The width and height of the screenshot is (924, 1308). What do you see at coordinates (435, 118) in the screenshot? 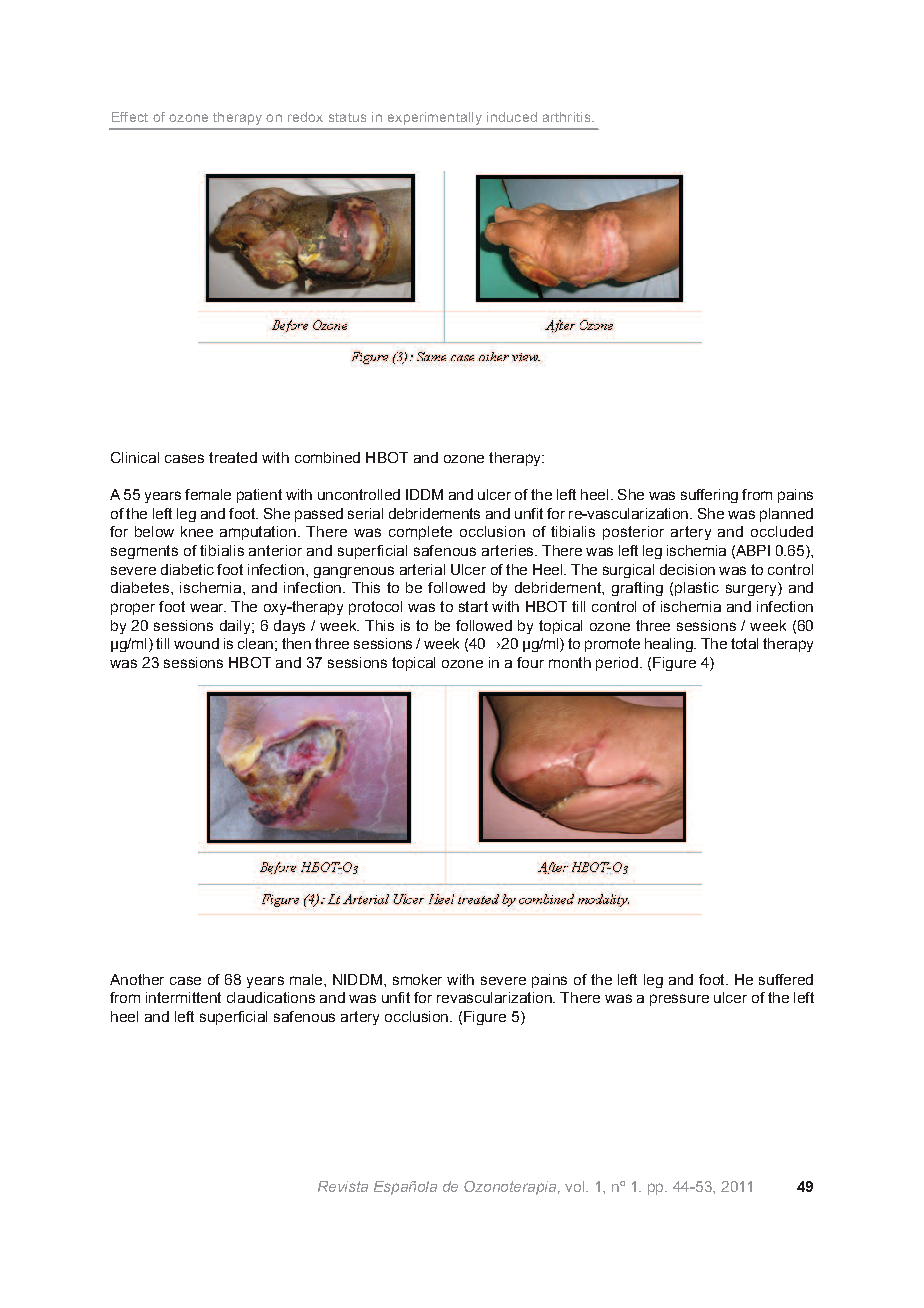
I see `experimentally` at bounding box center [435, 118].
